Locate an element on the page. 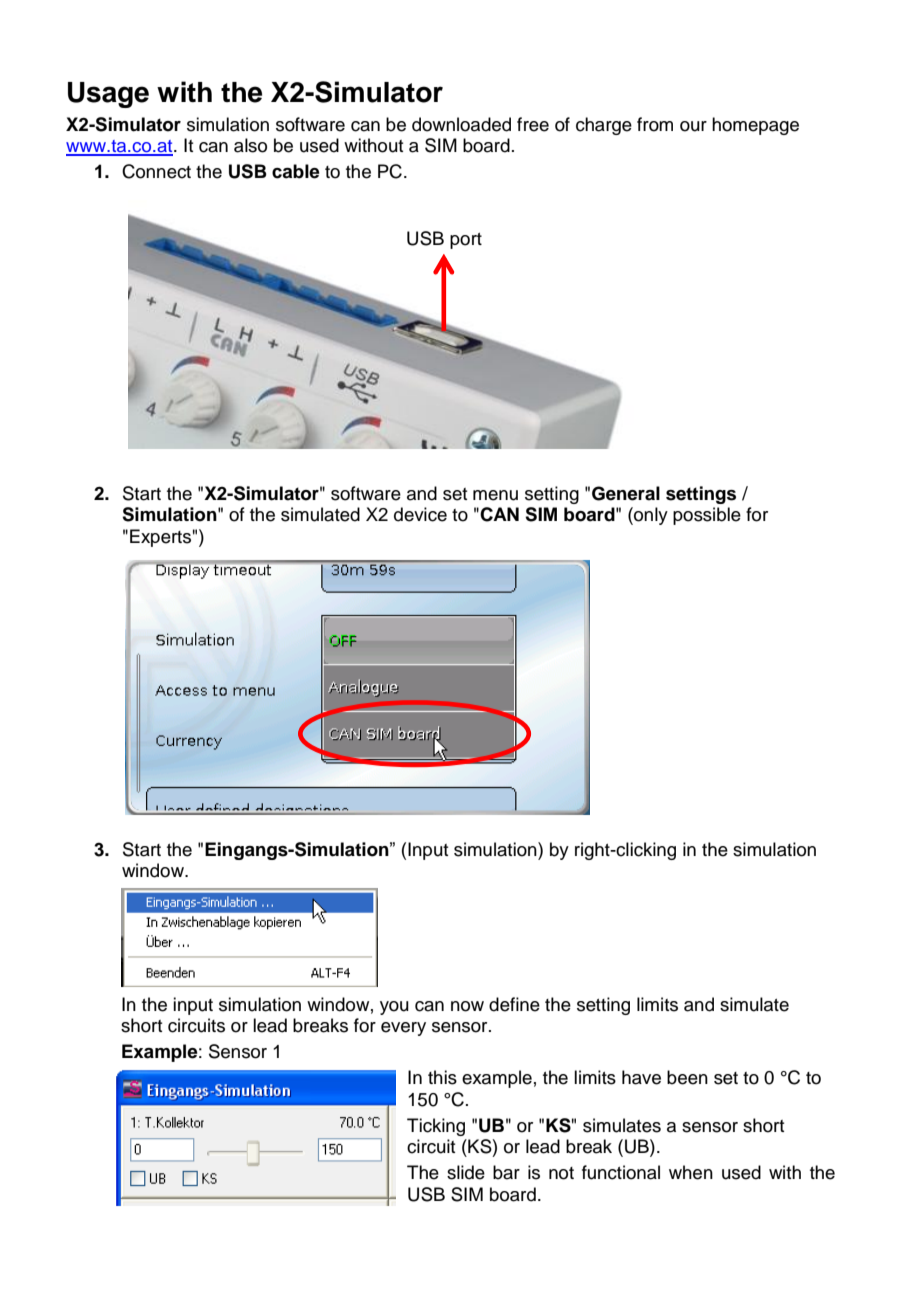 Image resolution: width=924 pixels, height=1308 pixels. Connect is located at coordinates (156, 171).
